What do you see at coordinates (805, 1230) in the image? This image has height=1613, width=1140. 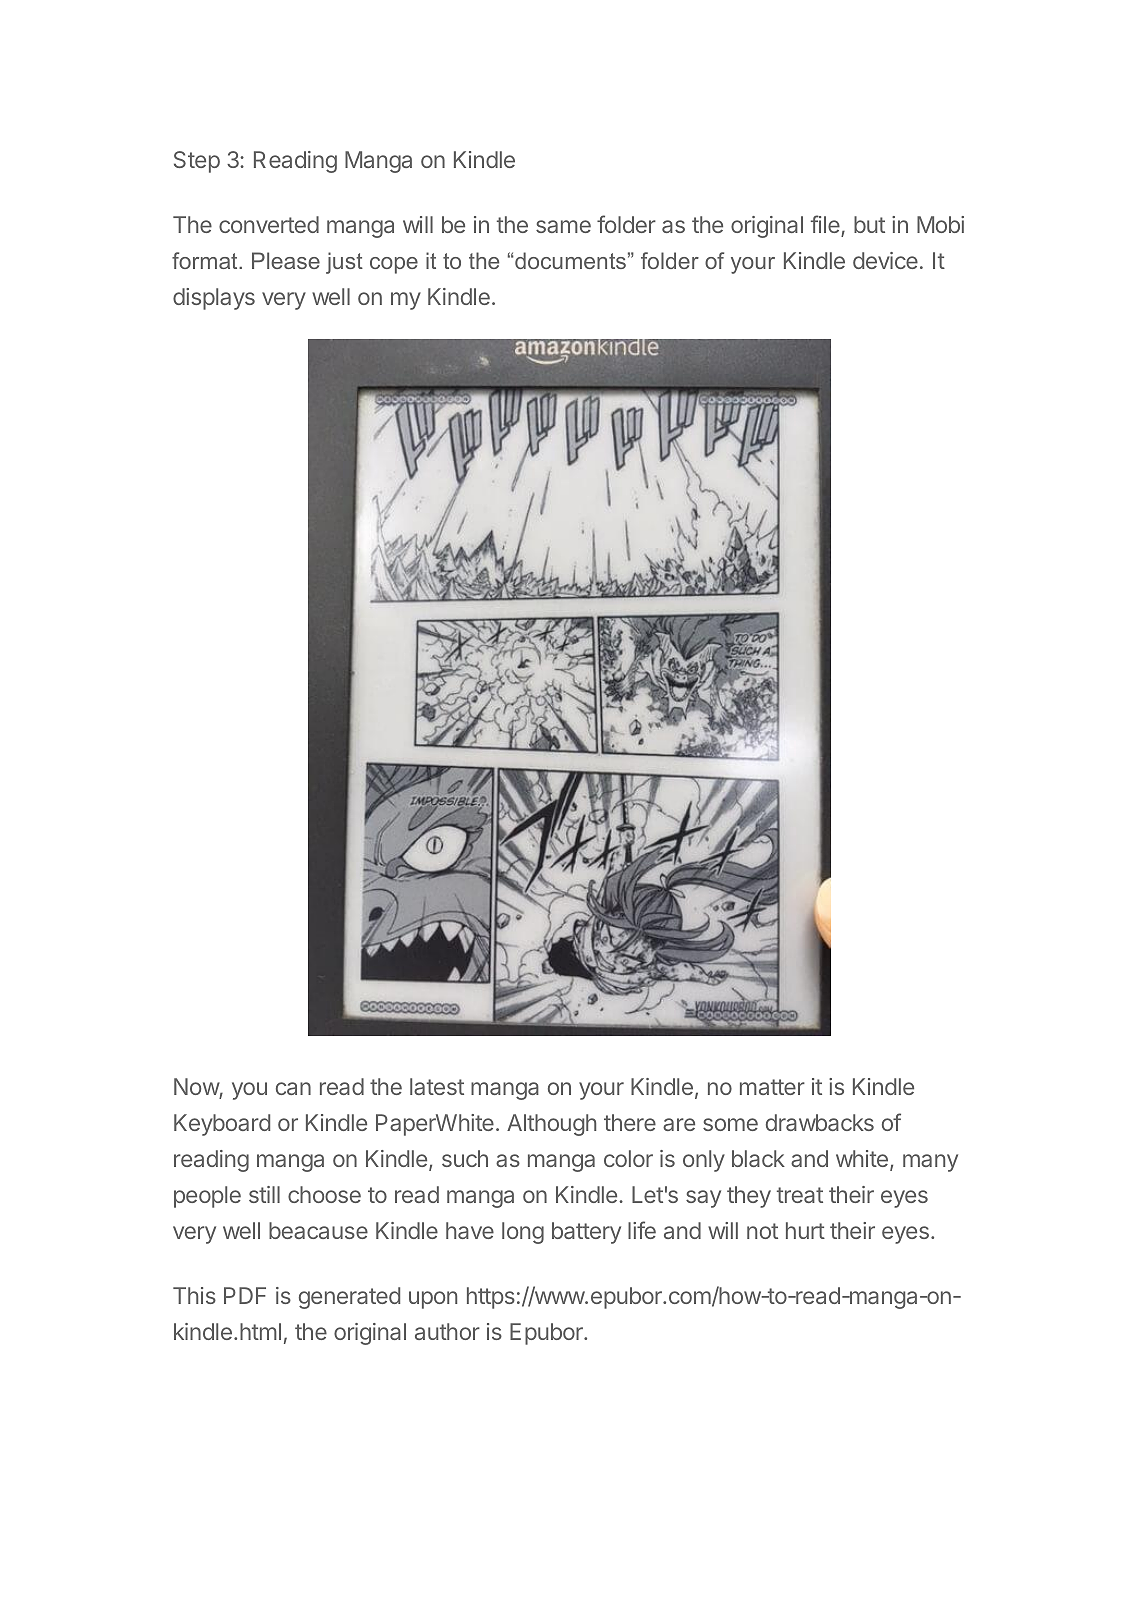 I see `hurt` at bounding box center [805, 1230].
